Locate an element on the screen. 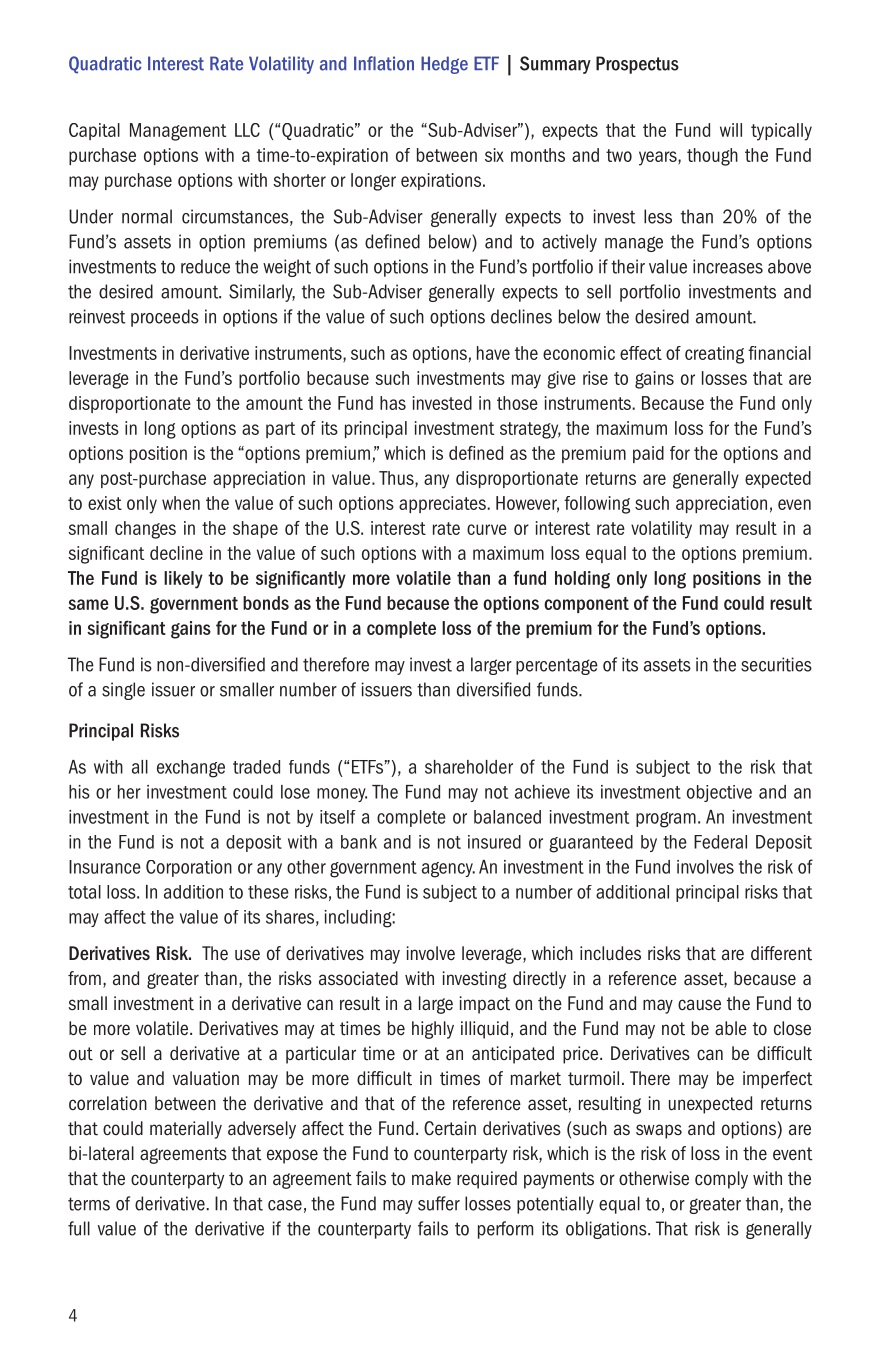 The image size is (880, 1372). terms is located at coordinates (89, 1204).
